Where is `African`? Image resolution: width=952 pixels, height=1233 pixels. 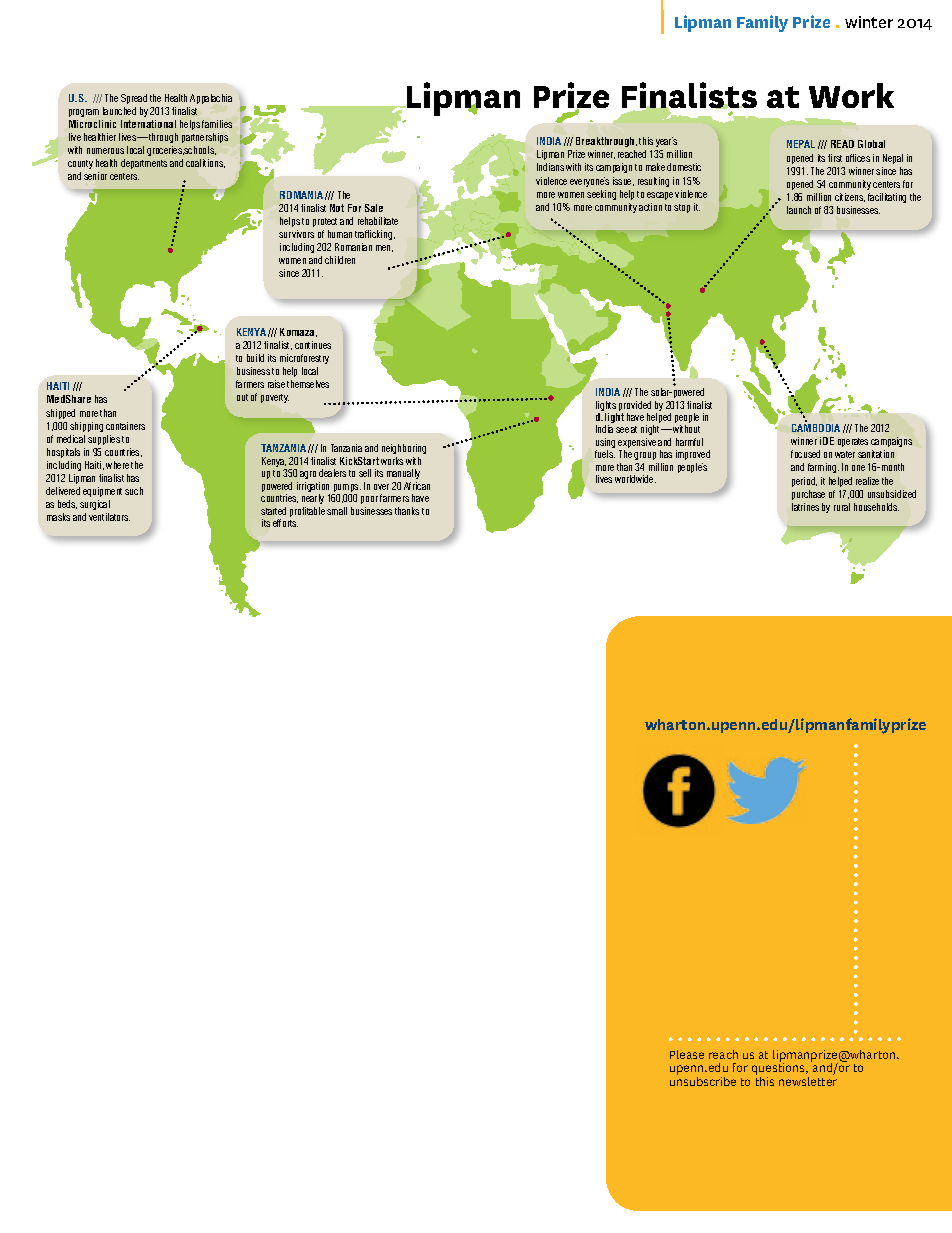
African is located at coordinates (417, 486).
